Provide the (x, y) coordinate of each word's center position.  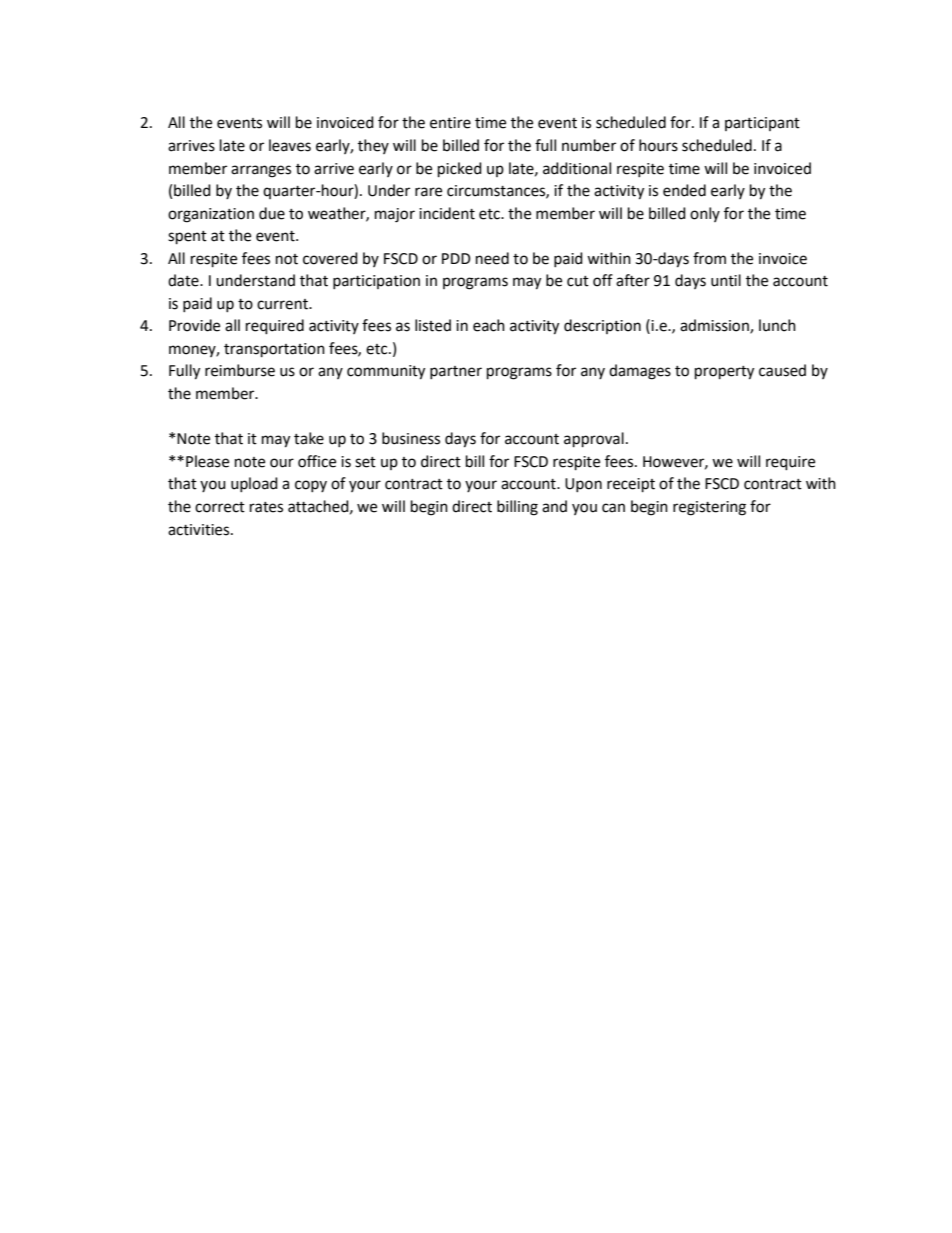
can (613, 508)
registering (709, 508)
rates (266, 507)
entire (450, 123)
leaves (290, 145)
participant (762, 124)
